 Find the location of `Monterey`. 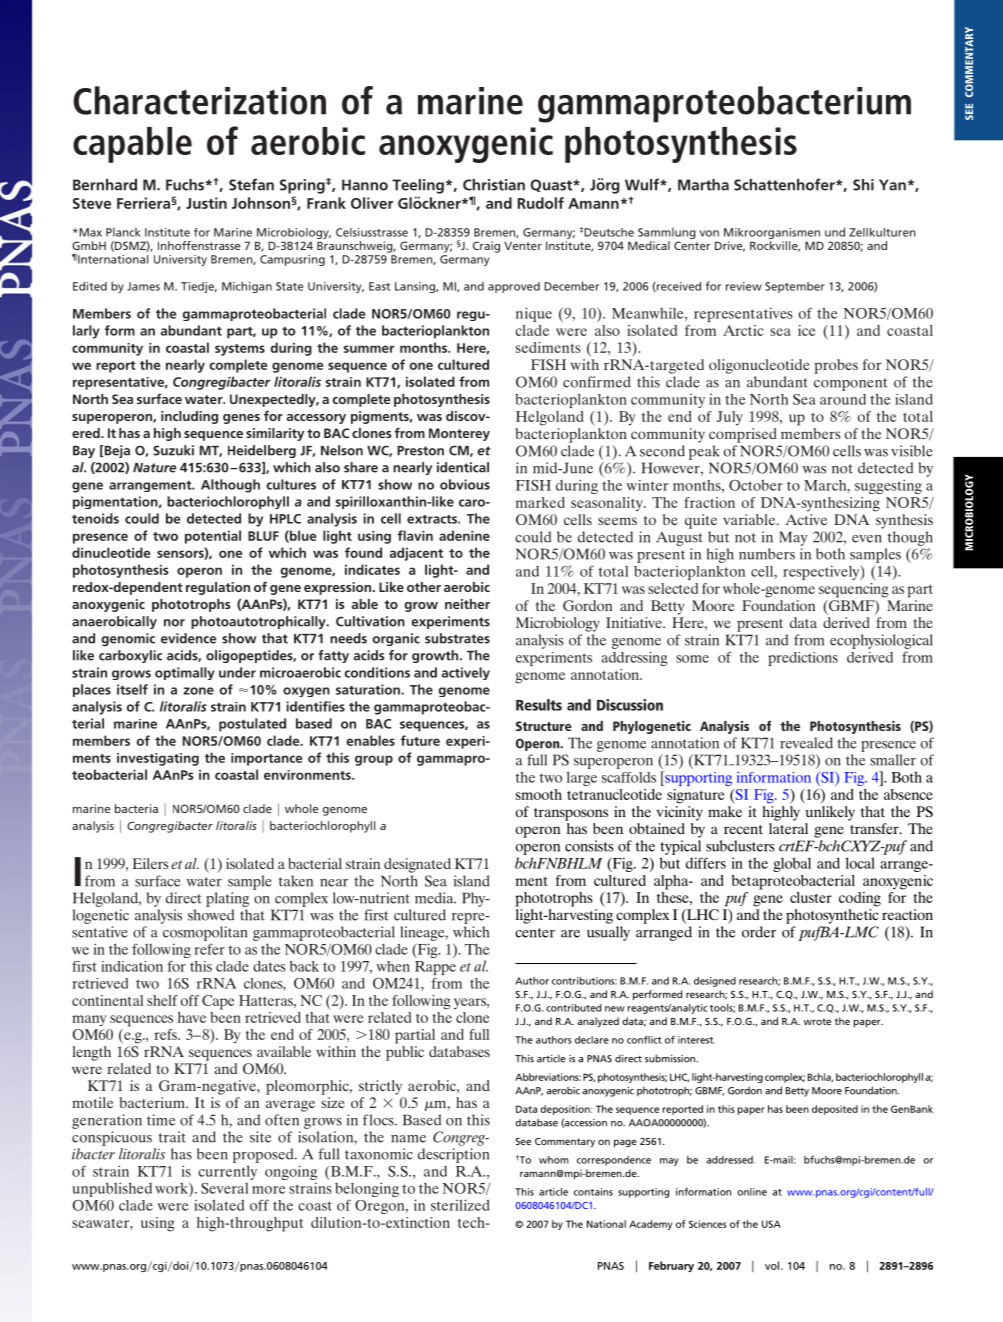

Monterey is located at coordinates (459, 434).
